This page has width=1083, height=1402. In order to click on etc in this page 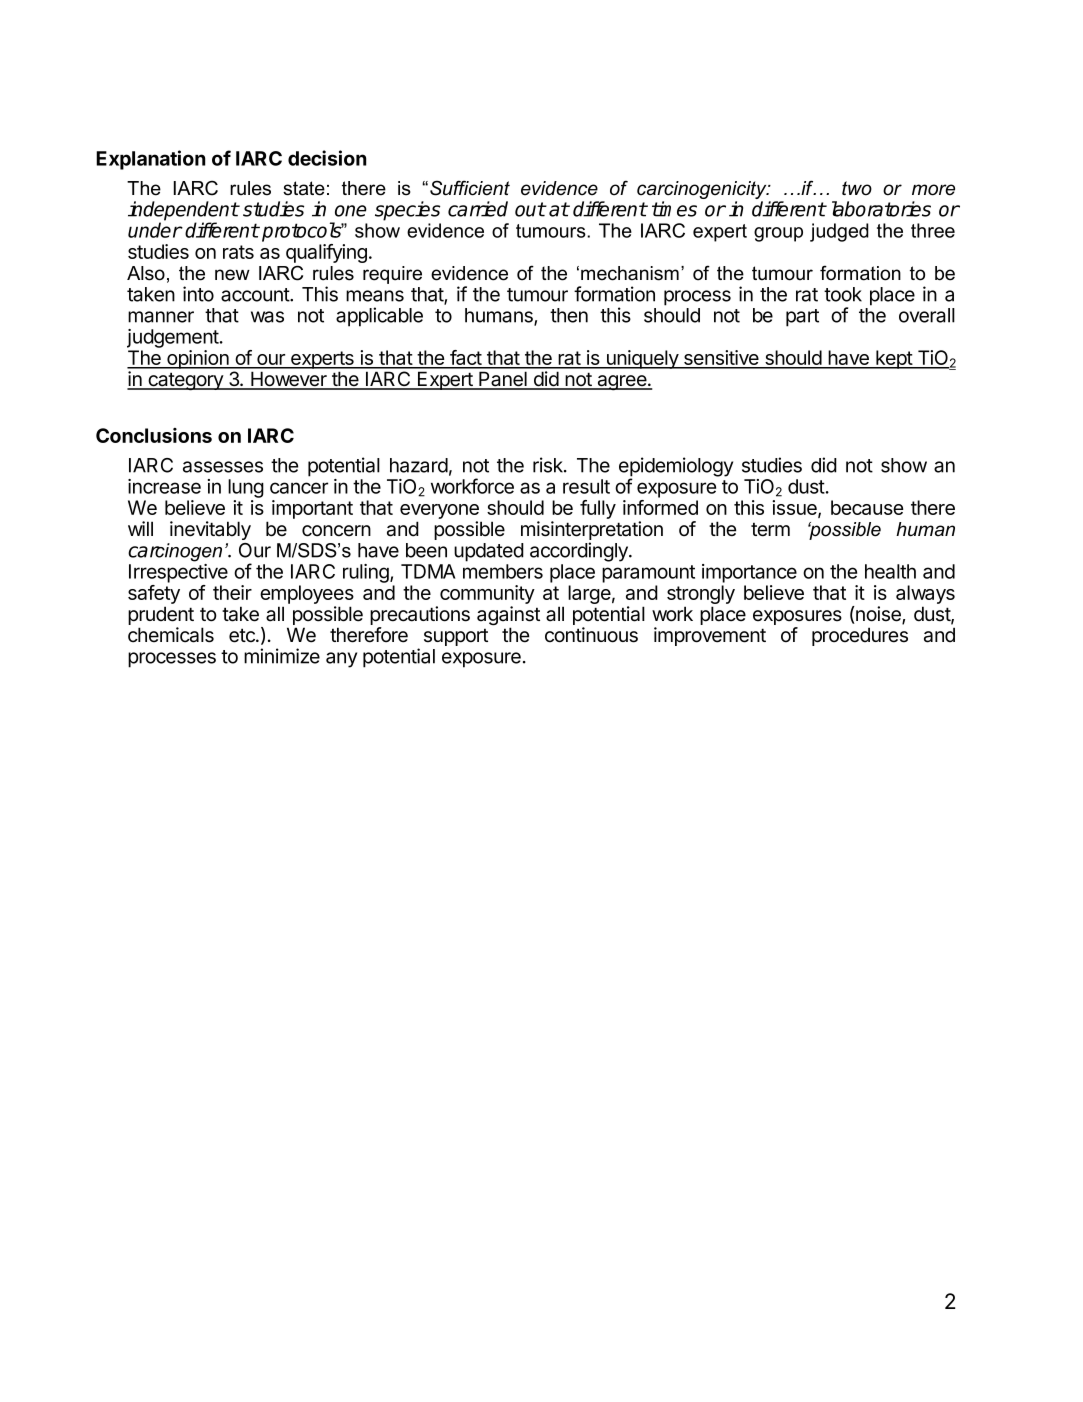, I will do `click(243, 635)`.
